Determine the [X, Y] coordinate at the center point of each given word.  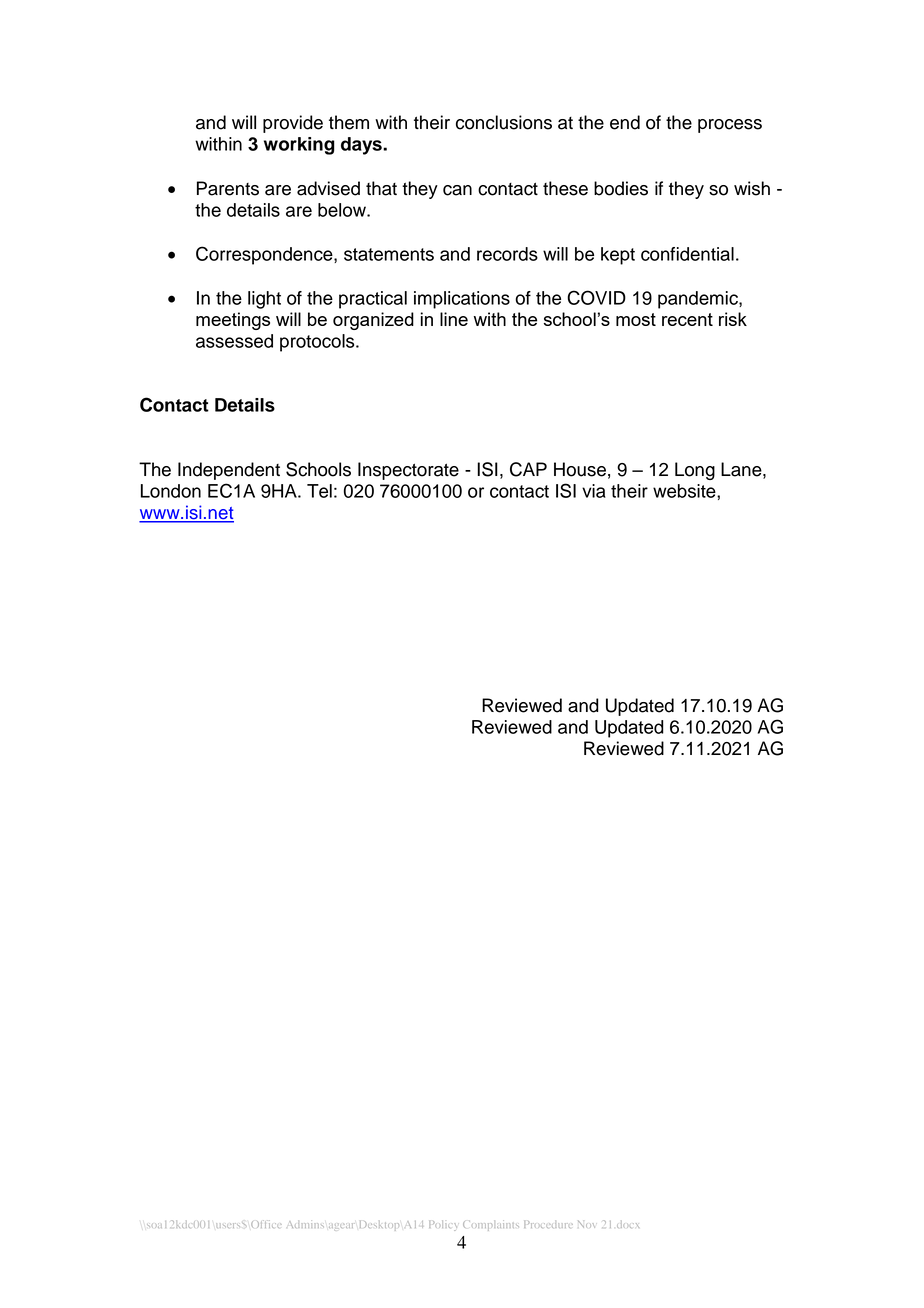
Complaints [491, 1225]
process [730, 126]
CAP [528, 469]
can [457, 190]
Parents [228, 188]
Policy [443, 1225]
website [685, 491]
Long [695, 471]
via [594, 491]
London [171, 491]
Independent [229, 471]
